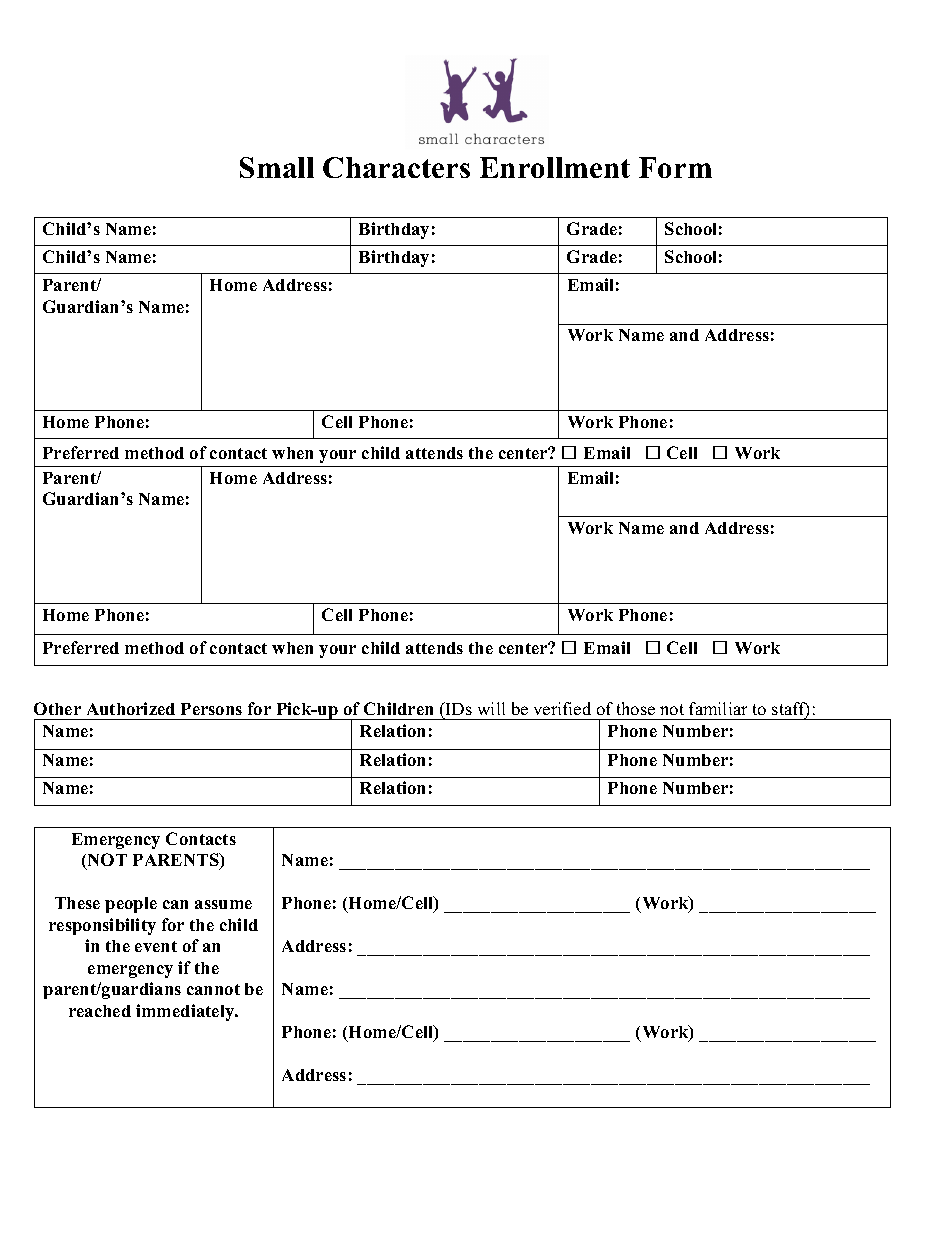 This document has height=1233, width=952. I want to click on Form, so click(675, 167).
